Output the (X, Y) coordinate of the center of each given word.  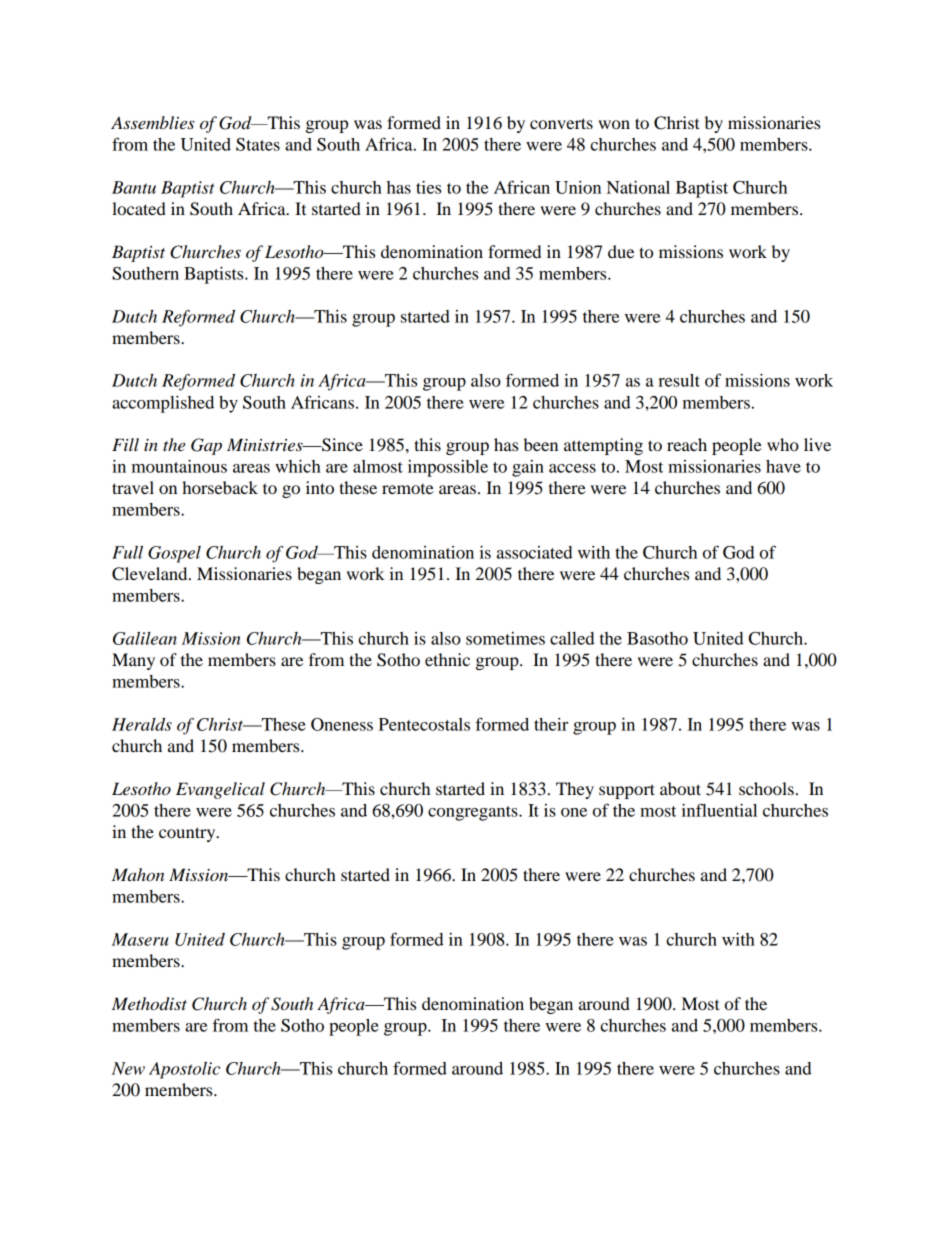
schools (766, 788)
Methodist (149, 1004)
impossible (448, 468)
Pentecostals (424, 724)
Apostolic (184, 1070)
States (258, 144)
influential (719, 810)
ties (428, 187)
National (638, 187)
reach (687, 444)
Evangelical (220, 790)
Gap (206, 446)
